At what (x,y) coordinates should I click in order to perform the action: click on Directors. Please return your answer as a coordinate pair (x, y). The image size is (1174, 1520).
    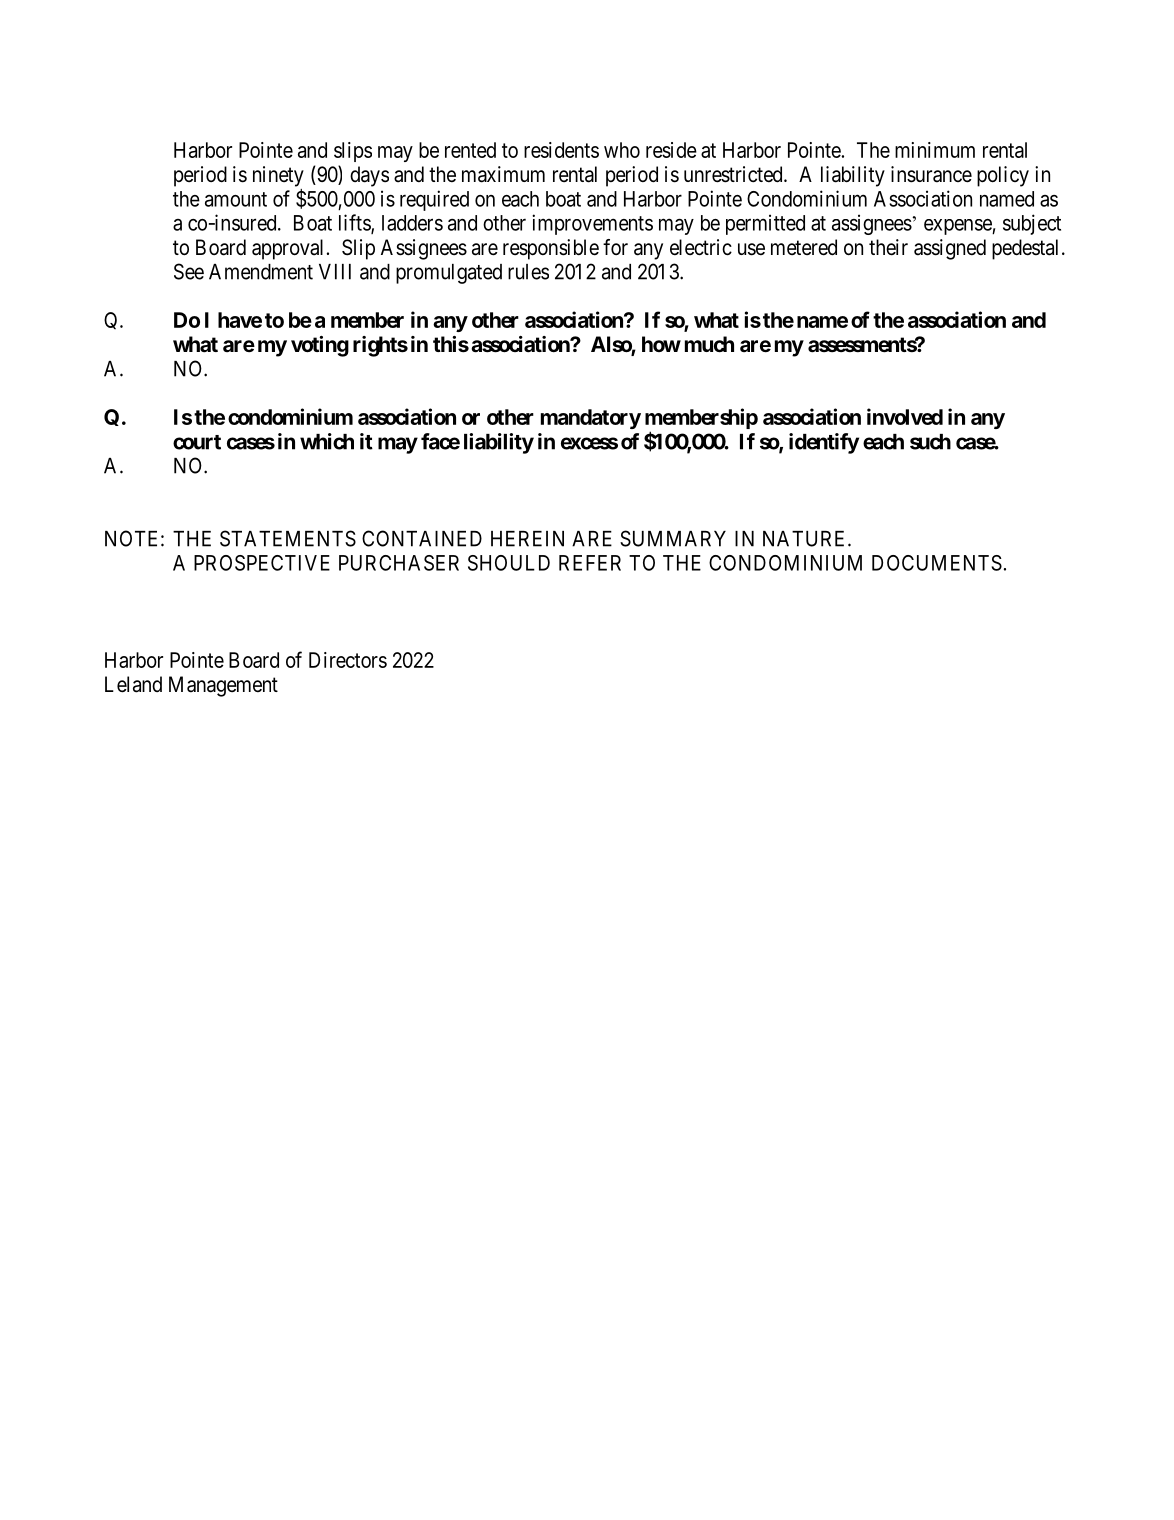
    Looking at the image, I should click on (348, 660).
